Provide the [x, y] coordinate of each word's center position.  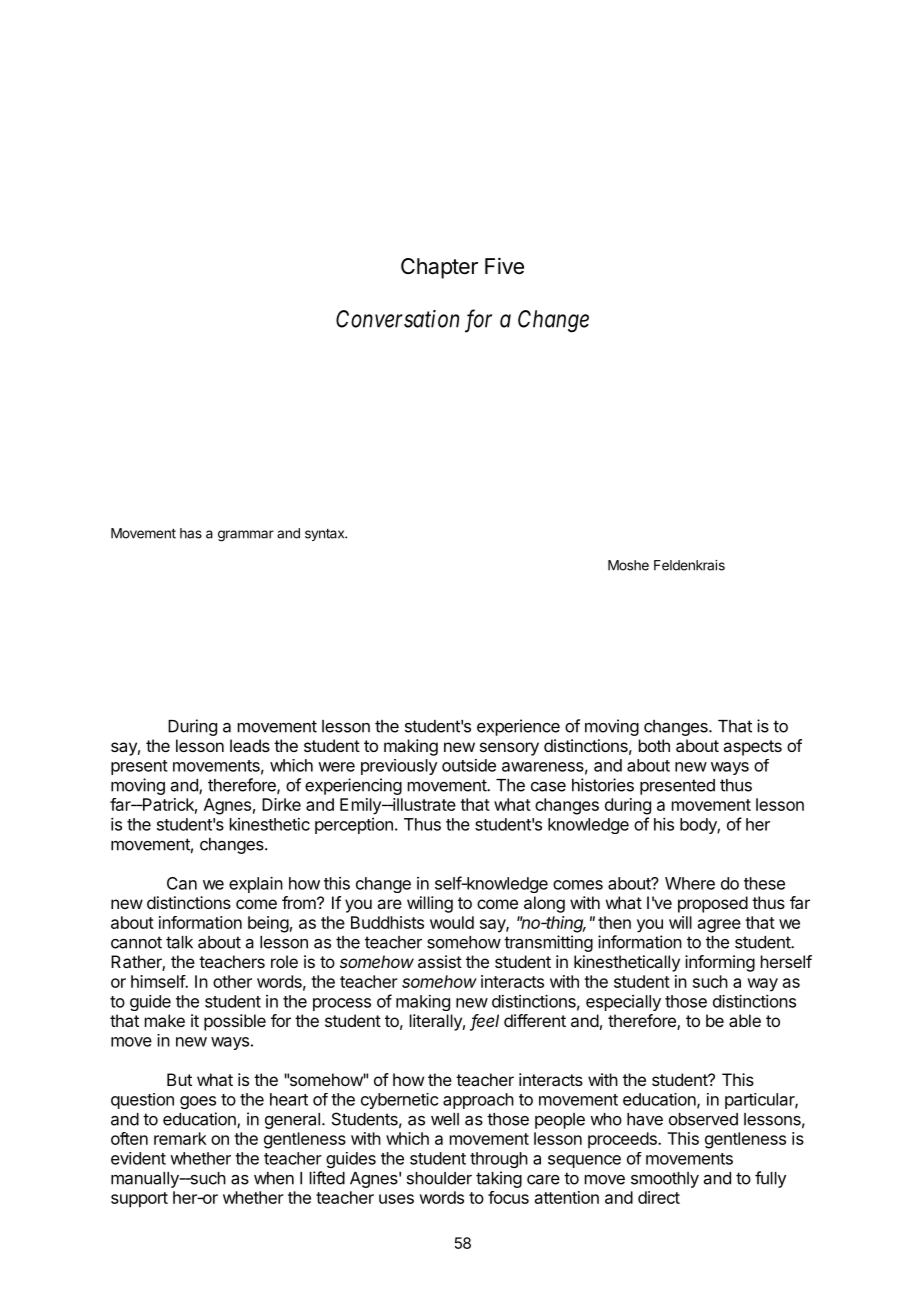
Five [504, 266]
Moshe [628, 565]
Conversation [397, 319]
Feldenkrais [689, 565]
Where [690, 883]
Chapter [439, 268]
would [452, 922]
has [191, 533]
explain [256, 884]
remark [180, 1138]
